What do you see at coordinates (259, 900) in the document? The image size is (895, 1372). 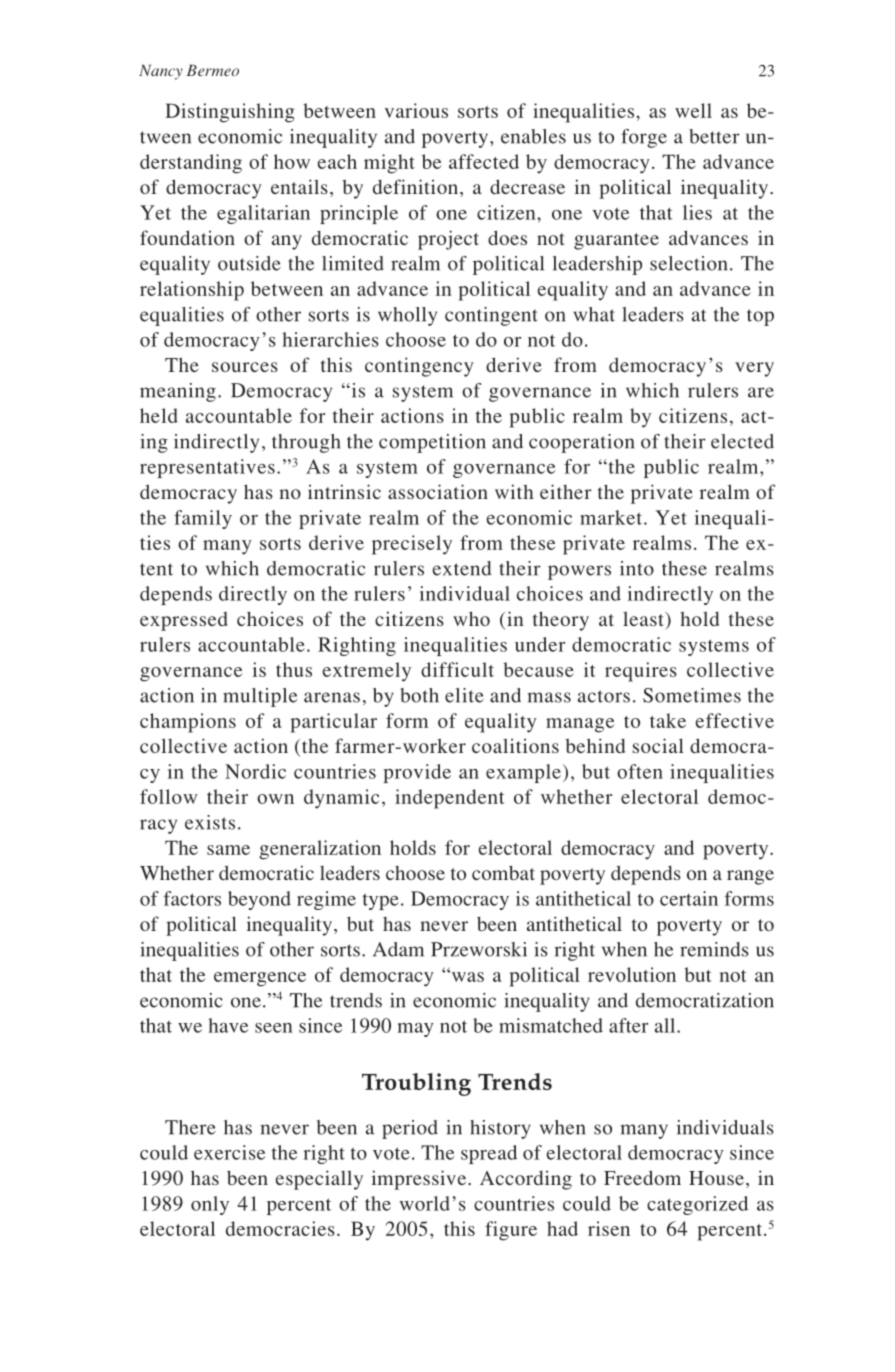 I see `beyond` at bounding box center [259, 900].
